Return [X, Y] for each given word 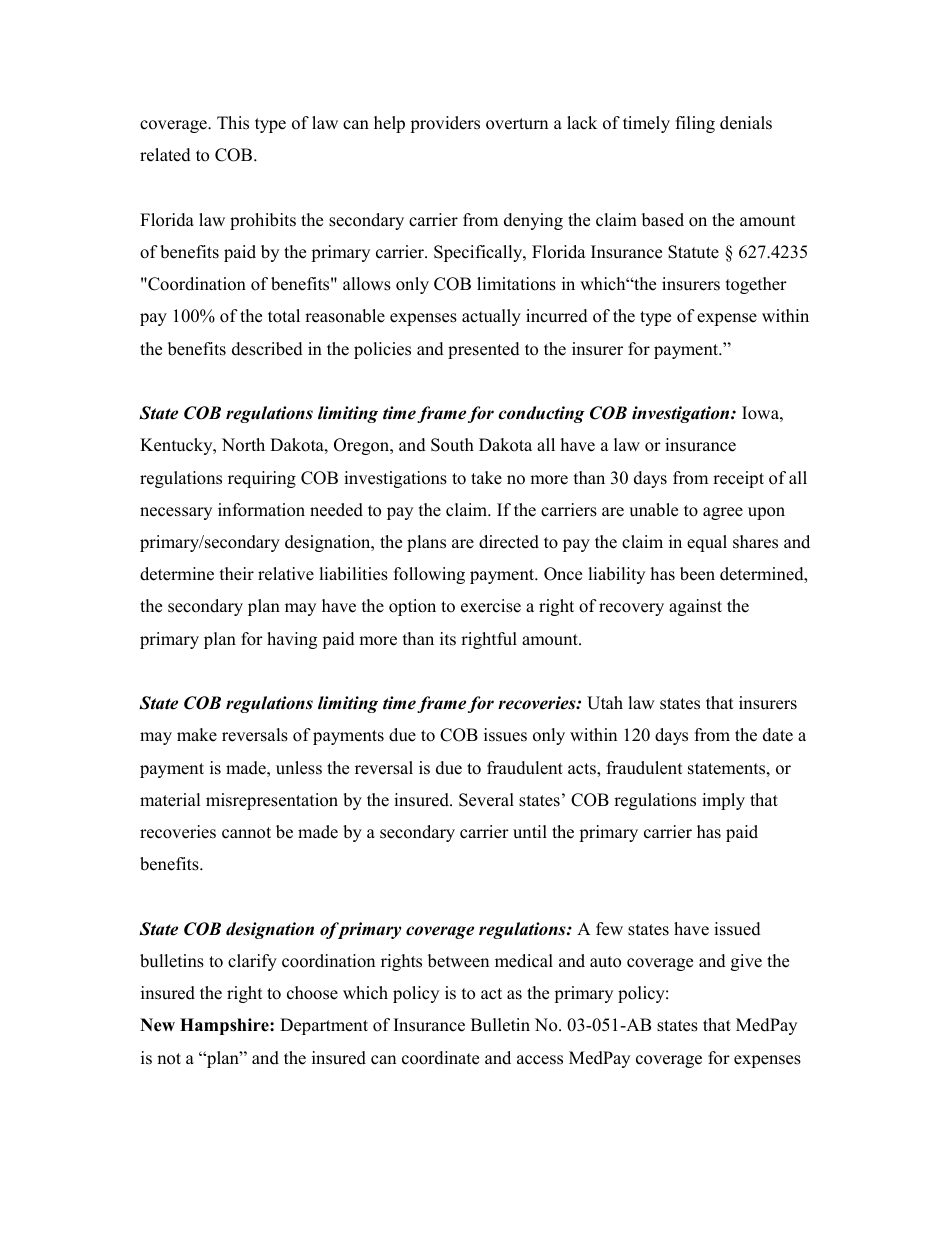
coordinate [440, 1058]
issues [505, 735]
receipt [738, 479]
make [197, 735]
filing [695, 124]
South [452, 445]
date [778, 735]
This [233, 123]
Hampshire [225, 1026]
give [746, 962]
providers [445, 124]
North [243, 445]
